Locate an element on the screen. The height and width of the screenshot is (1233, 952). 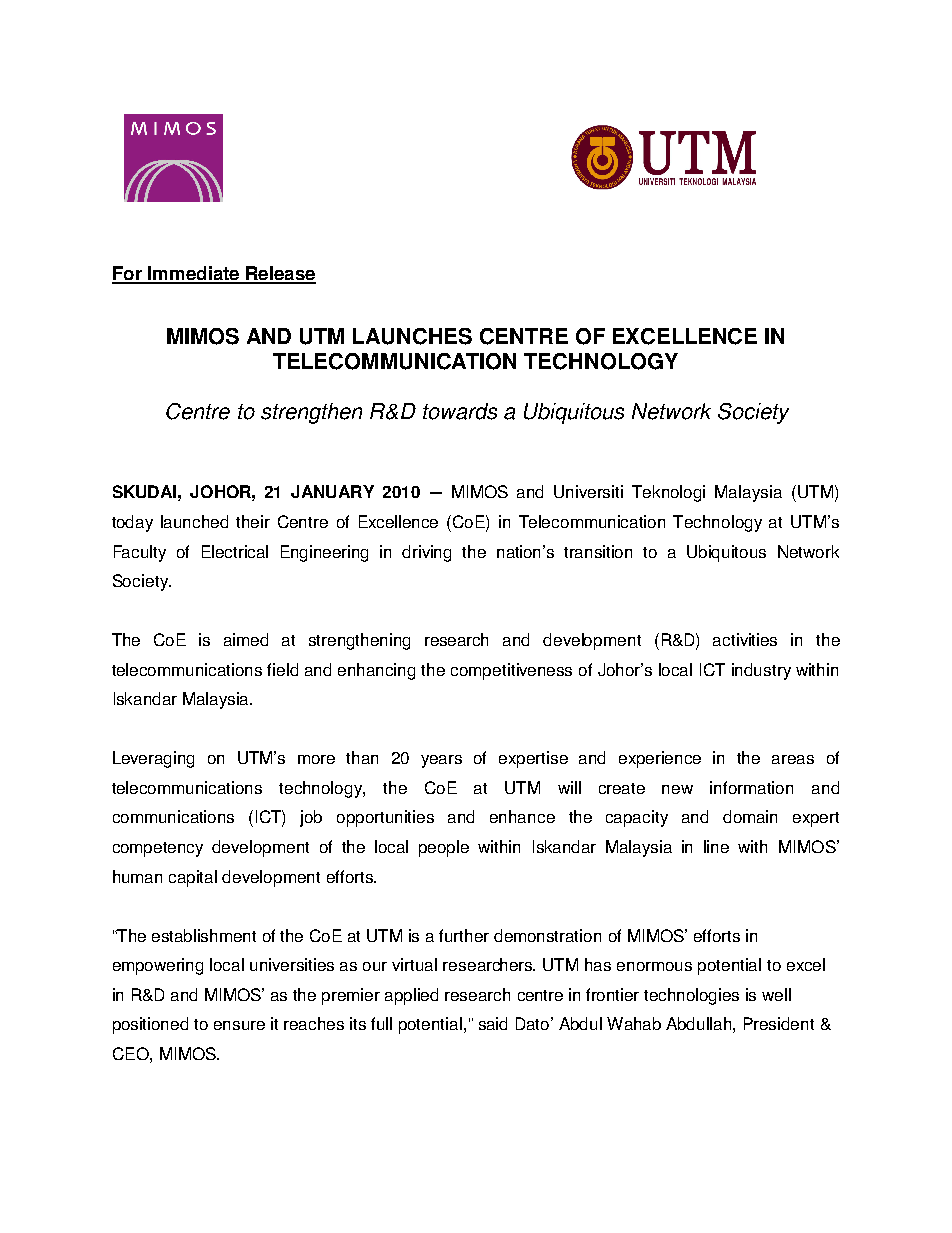
towards is located at coordinates (460, 411).
